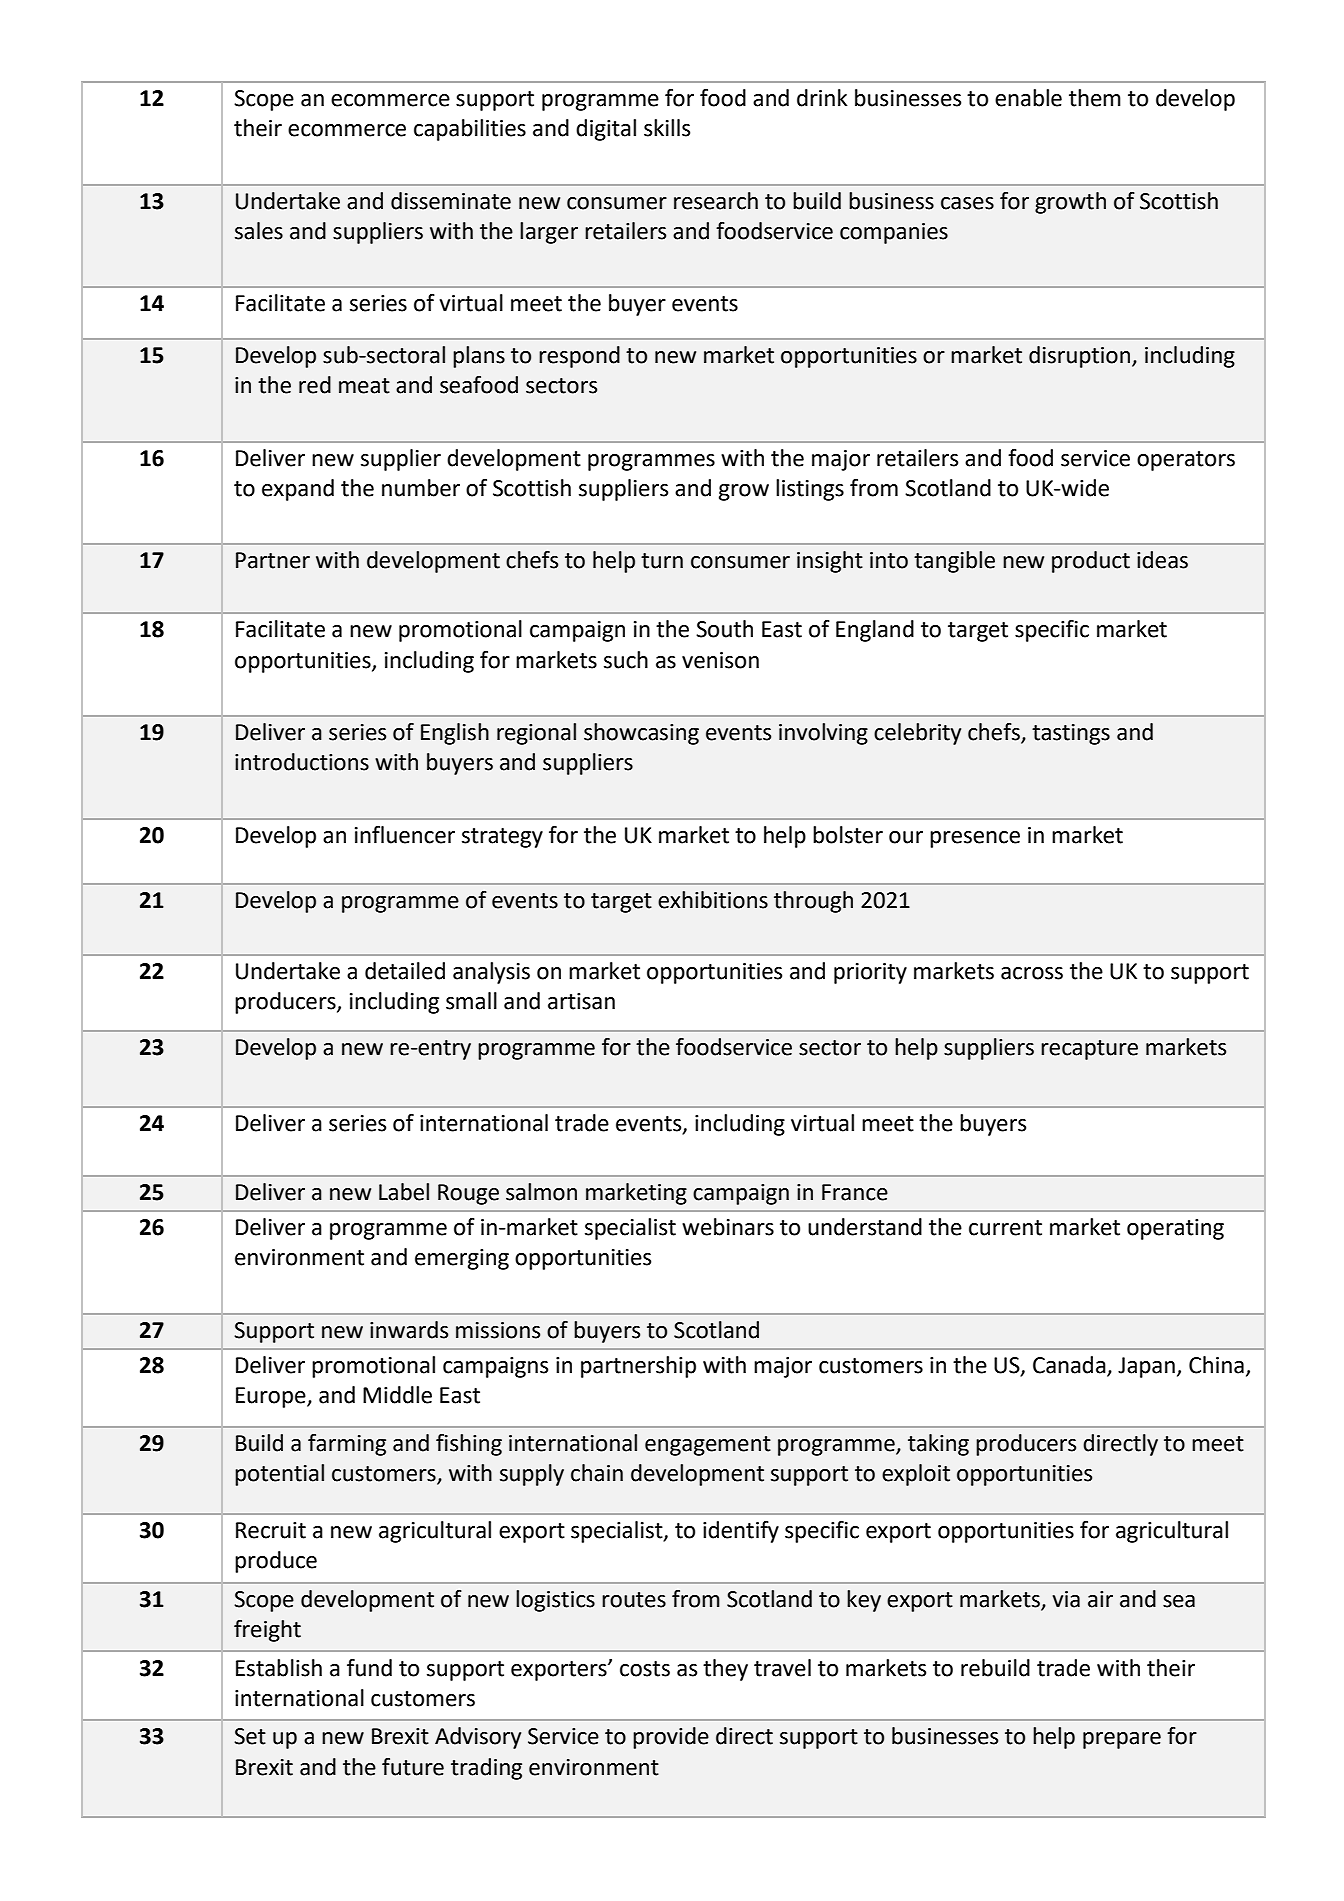 This document has height=1901, width=1344. Describe the element at coordinates (720, 660) in the document. I see `venison` at that location.
